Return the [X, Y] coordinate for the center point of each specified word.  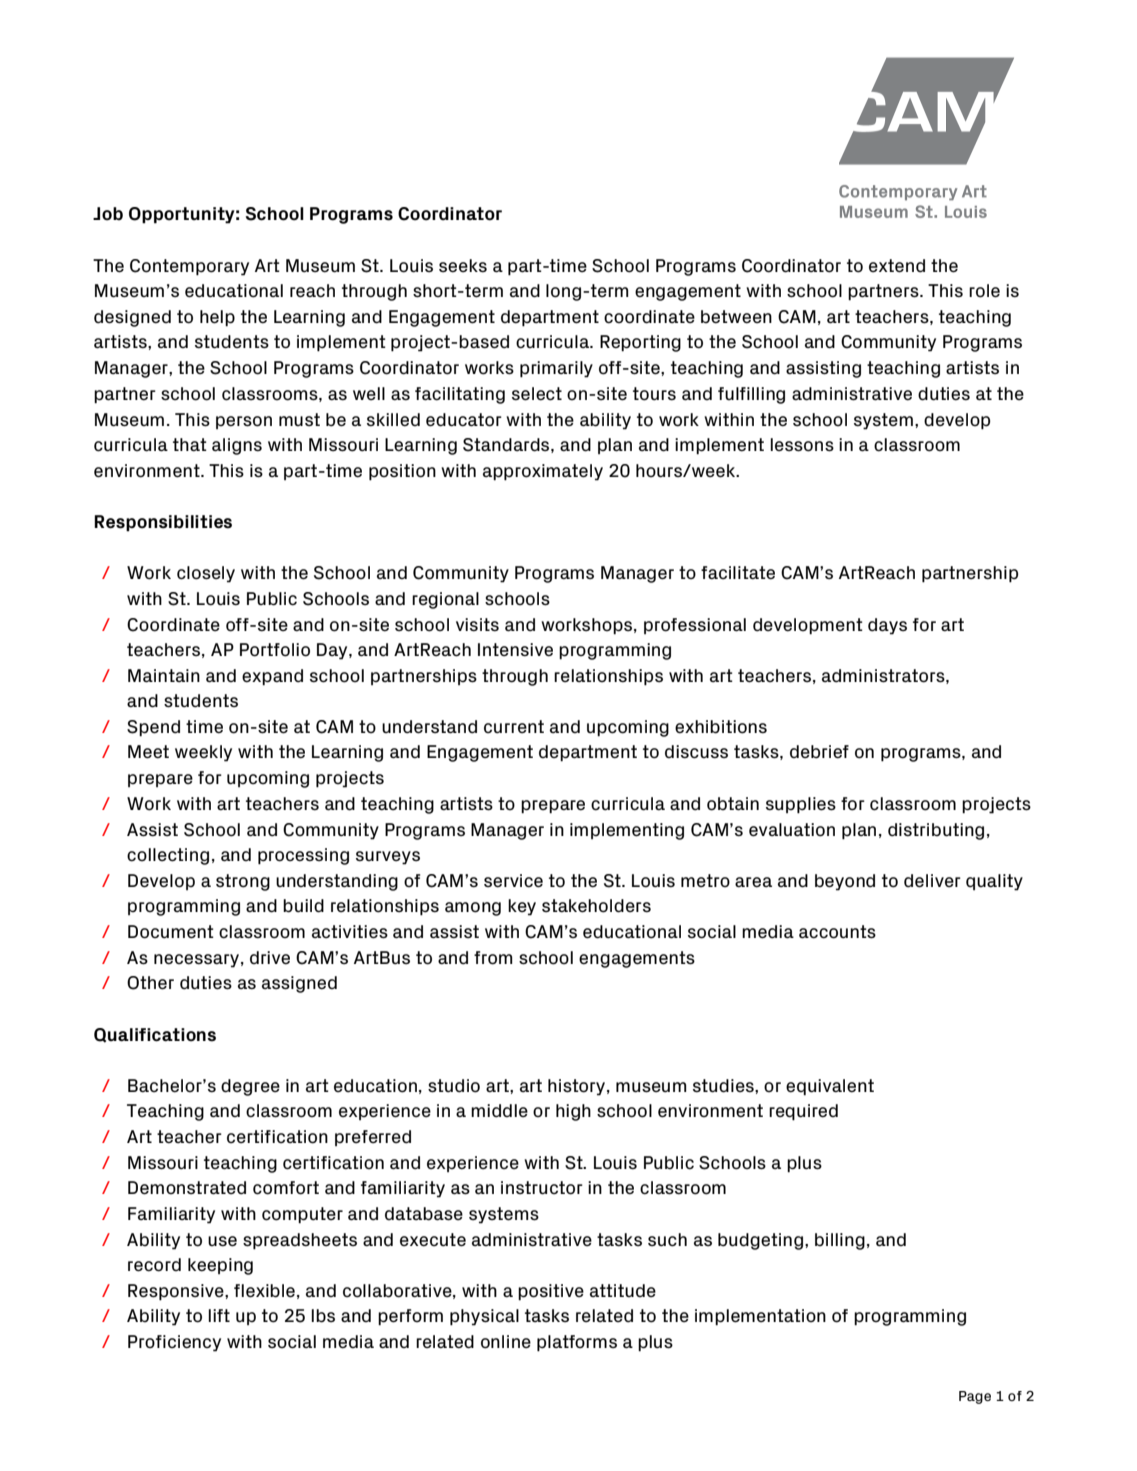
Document [171, 932]
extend [897, 266]
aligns [237, 446]
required [803, 1112]
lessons [802, 445]
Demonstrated [187, 1188]
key [522, 907]
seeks [463, 266]
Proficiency [174, 1343]
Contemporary [189, 267]
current [514, 726]
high [573, 1112]
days [887, 626]
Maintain [164, 676]
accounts [837, 932]
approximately [543, 472]
